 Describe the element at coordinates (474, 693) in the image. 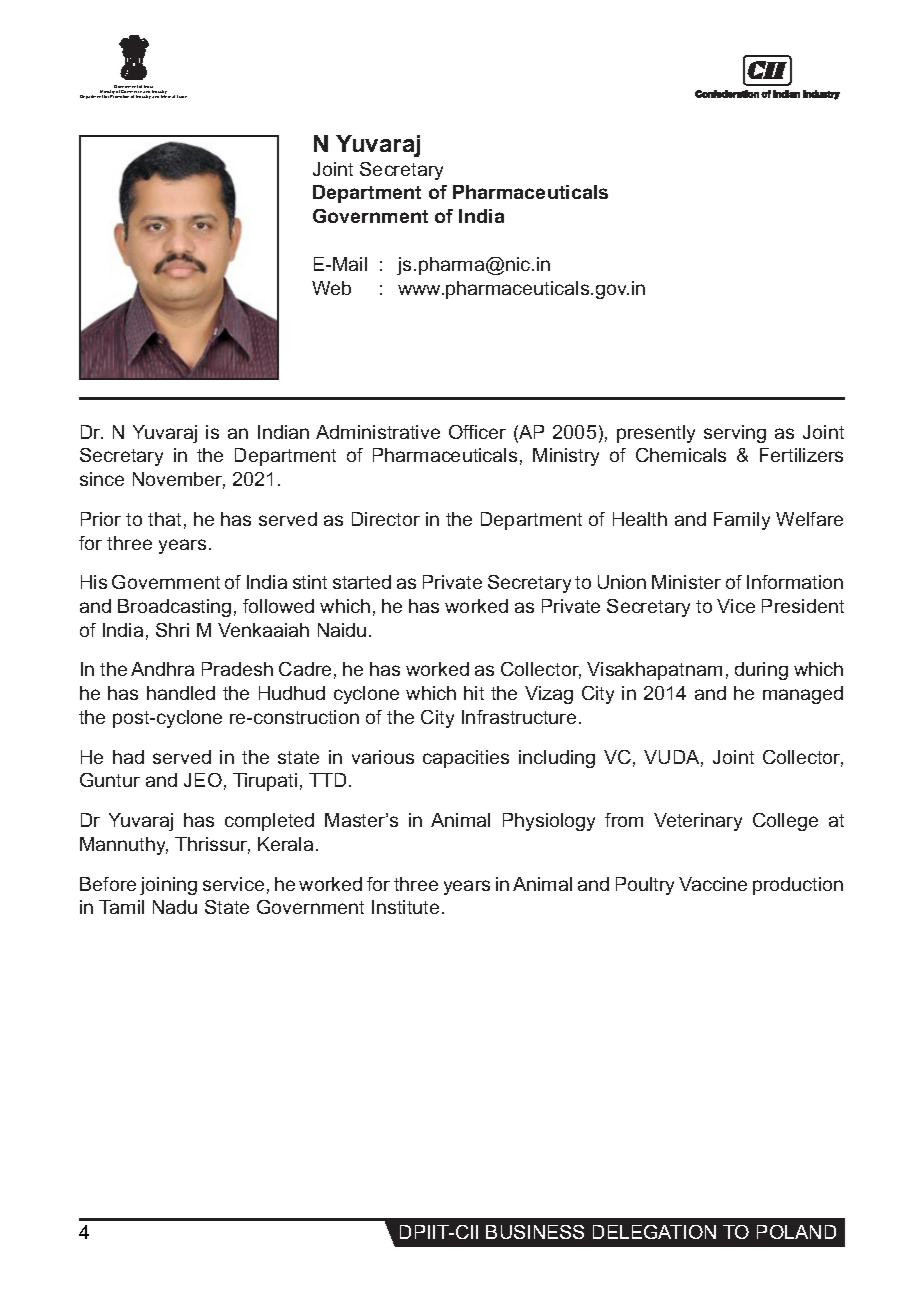

I see `hit` at that location.
